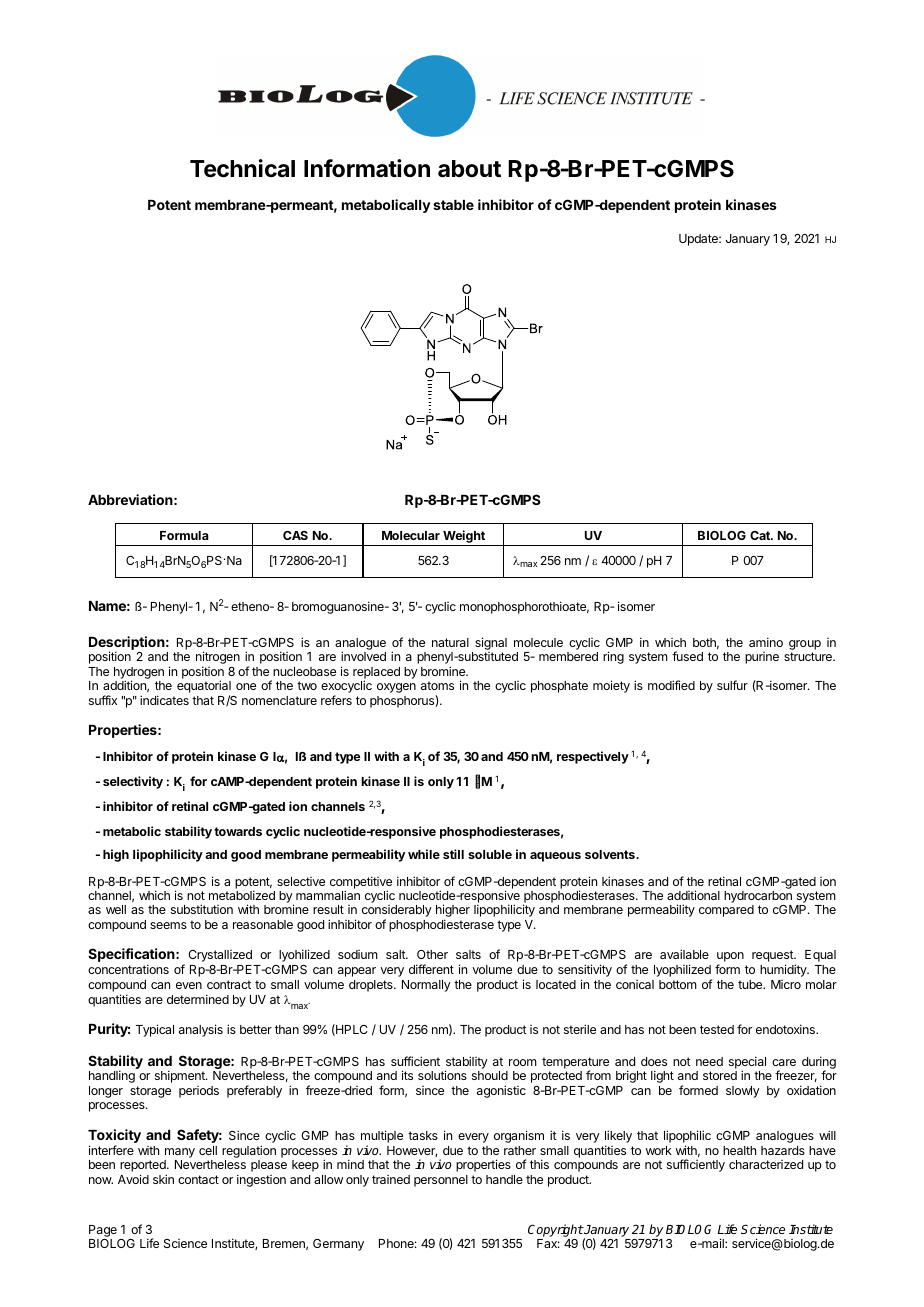 The width and height of the document is (924, 1307). What do you see at coordinates (242, 168) in the document?
I see `Technical` at bounding box center [242, 168].
